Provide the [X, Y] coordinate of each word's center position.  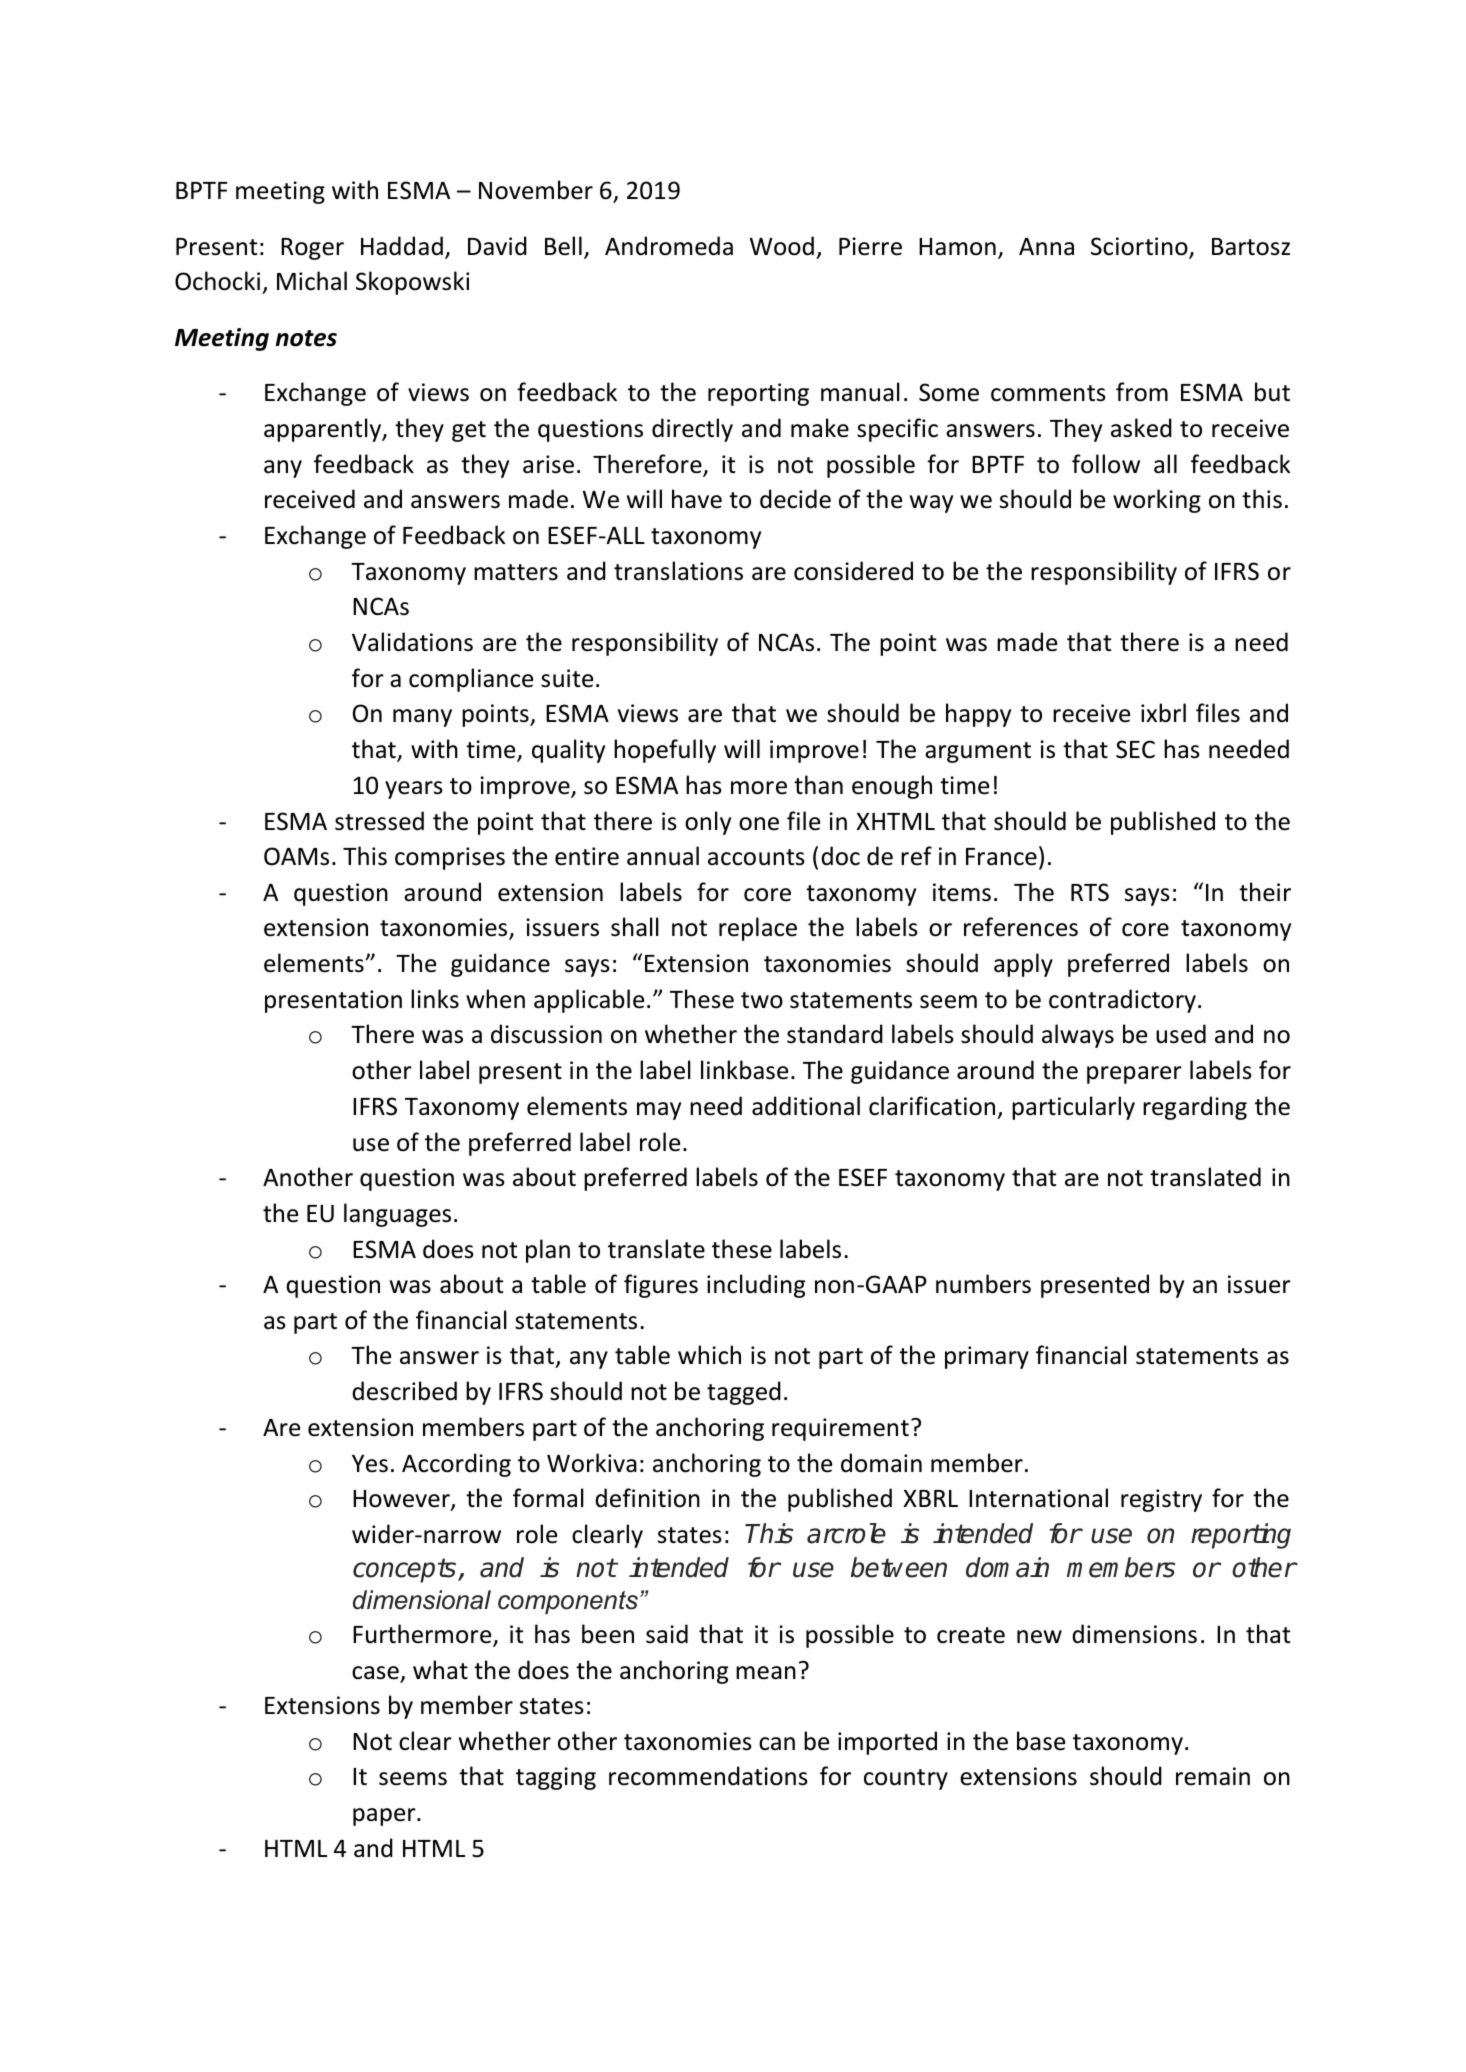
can [777, 1744]
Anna [1046, 247]
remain [1213, 1776]
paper [385, 1817]
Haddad [402, 246]
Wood [782, 246]
